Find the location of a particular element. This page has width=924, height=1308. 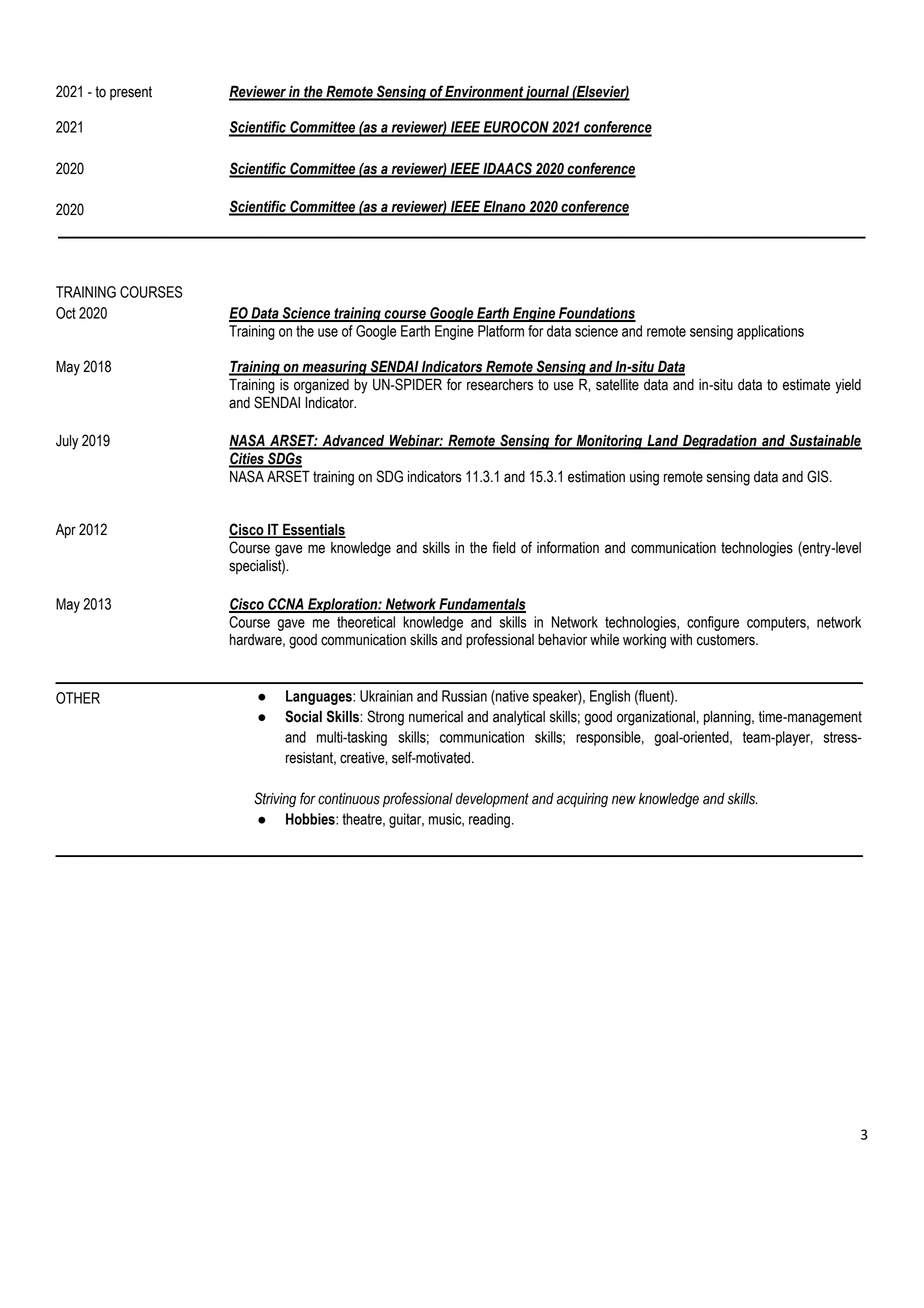

configure is located at coordinates (713, 623).
